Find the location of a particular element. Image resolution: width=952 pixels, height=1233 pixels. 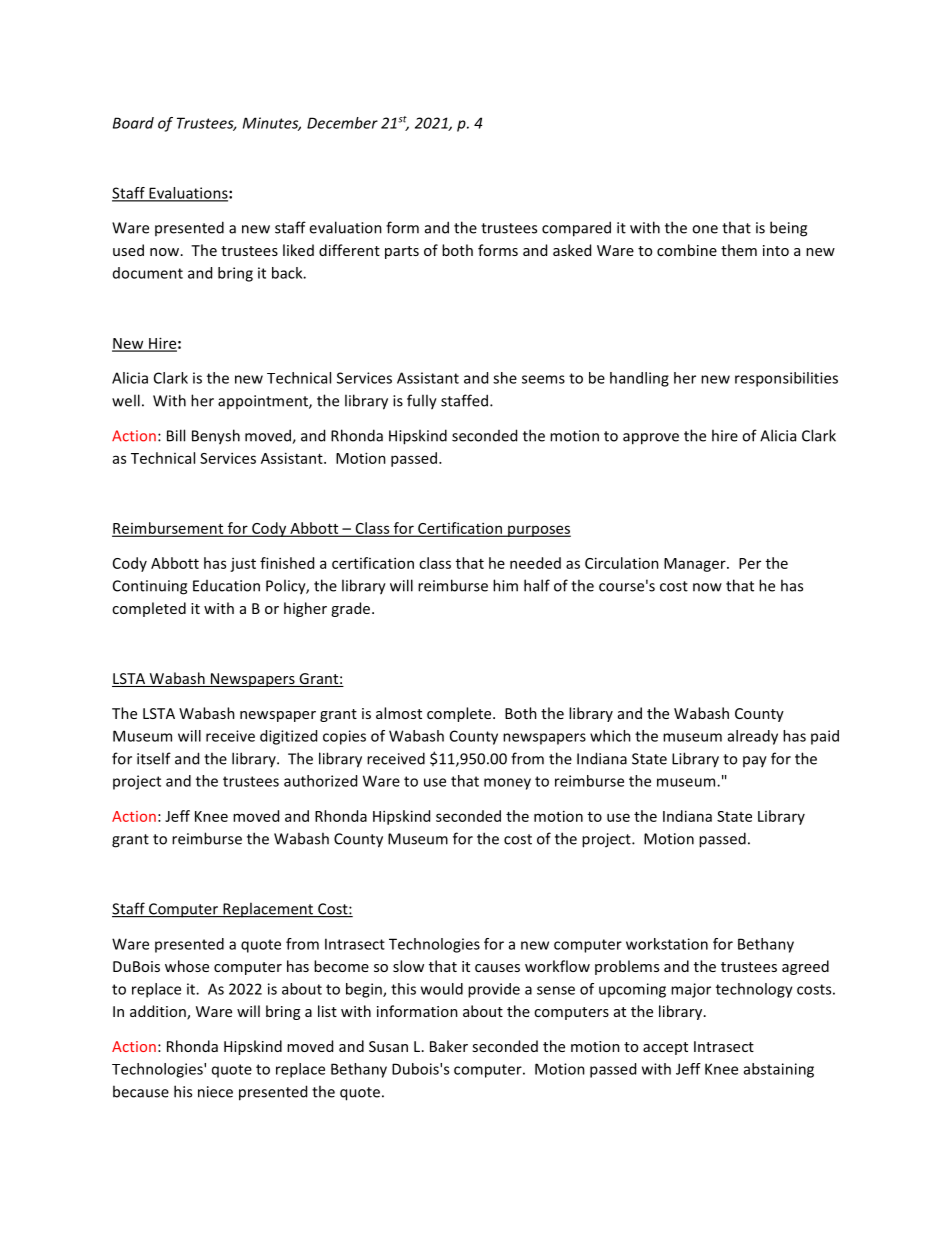

whose is located at coordinates (187, 966).
